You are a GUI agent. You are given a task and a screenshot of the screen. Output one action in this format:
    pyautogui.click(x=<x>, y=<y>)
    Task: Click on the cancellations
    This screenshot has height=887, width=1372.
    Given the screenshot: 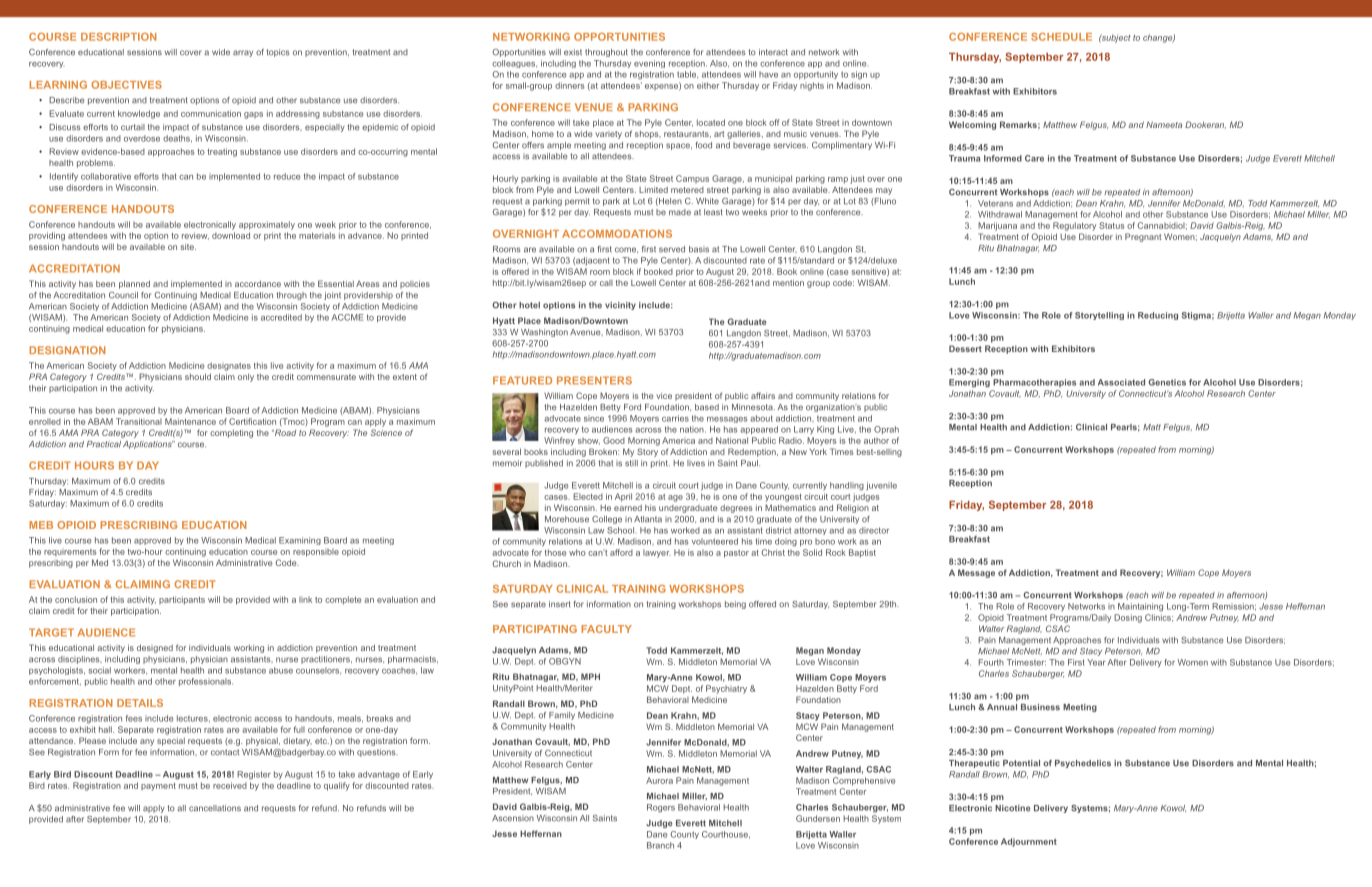 What is the action you would take?
    pyautogui.click(x=215, y=808)
